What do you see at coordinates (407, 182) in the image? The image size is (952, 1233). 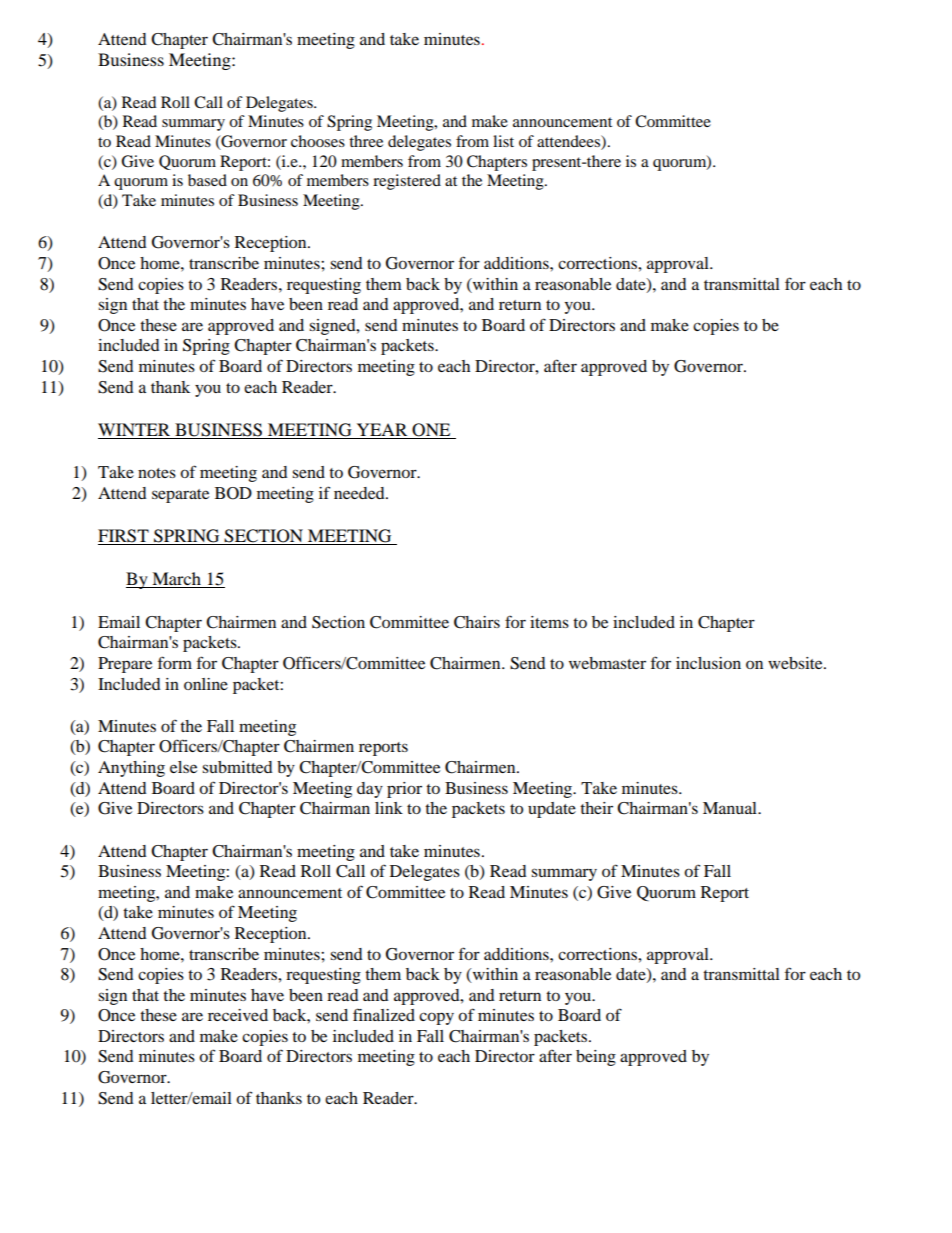 I see `registered` at bounding box center [407, 182].
